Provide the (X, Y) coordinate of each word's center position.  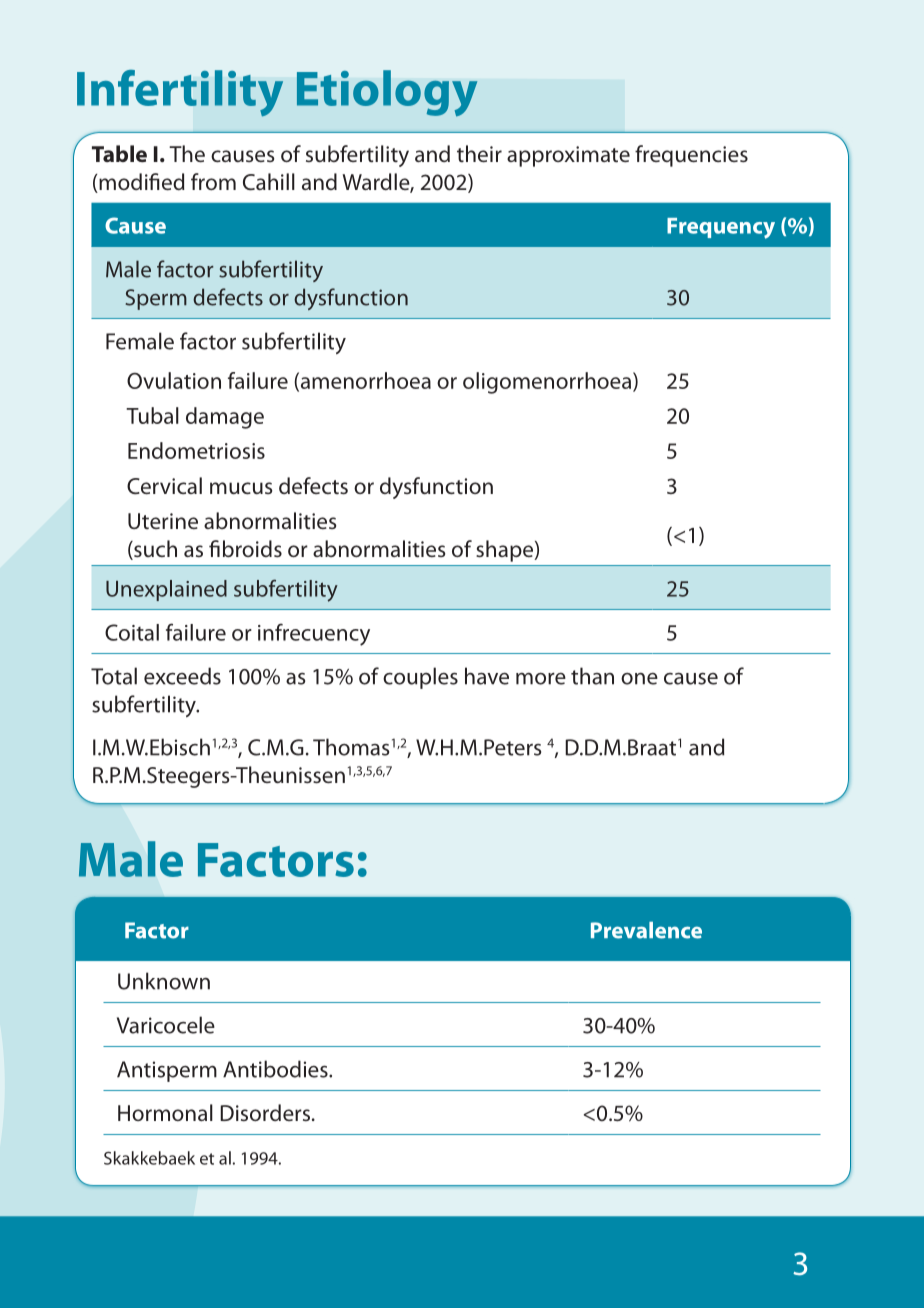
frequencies (691, 156)
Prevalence (646, 930)
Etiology (387, 93)
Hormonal (165, 1112)
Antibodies (276, 1069)
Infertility (180, 93)
